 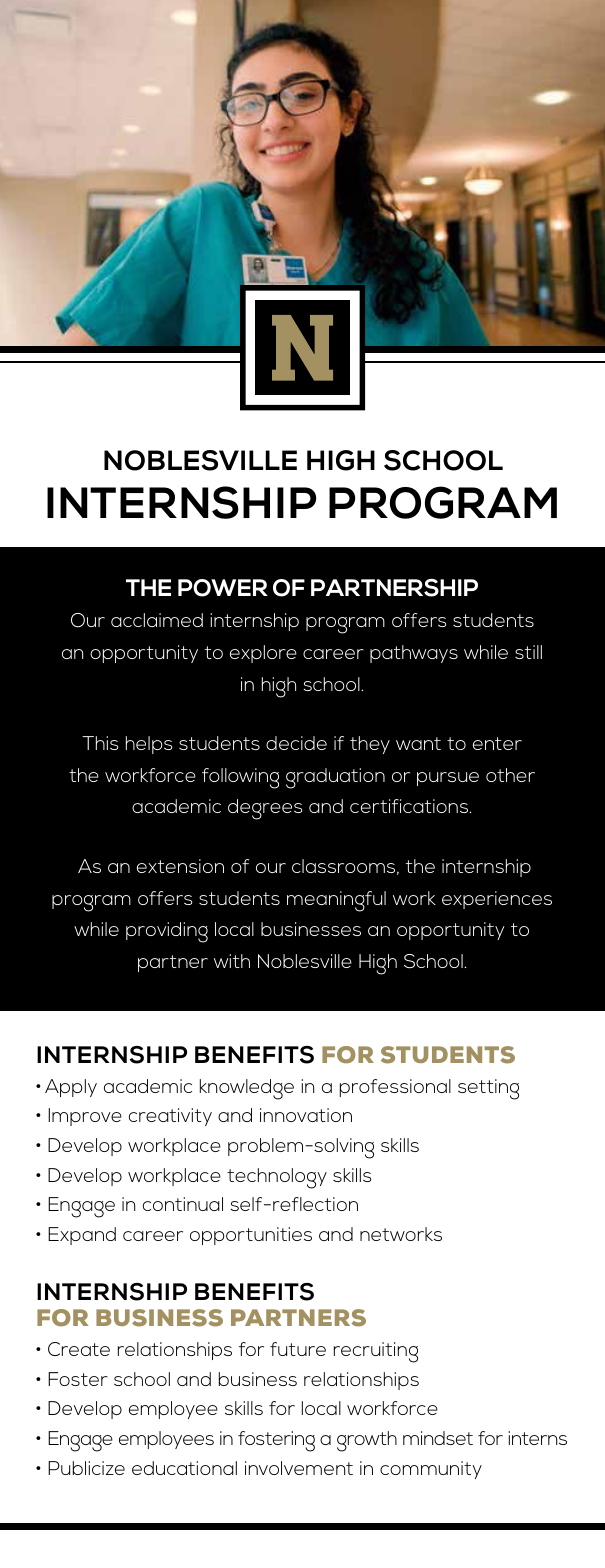 I want to click on acclaimed, so click(x=157, y=620).
